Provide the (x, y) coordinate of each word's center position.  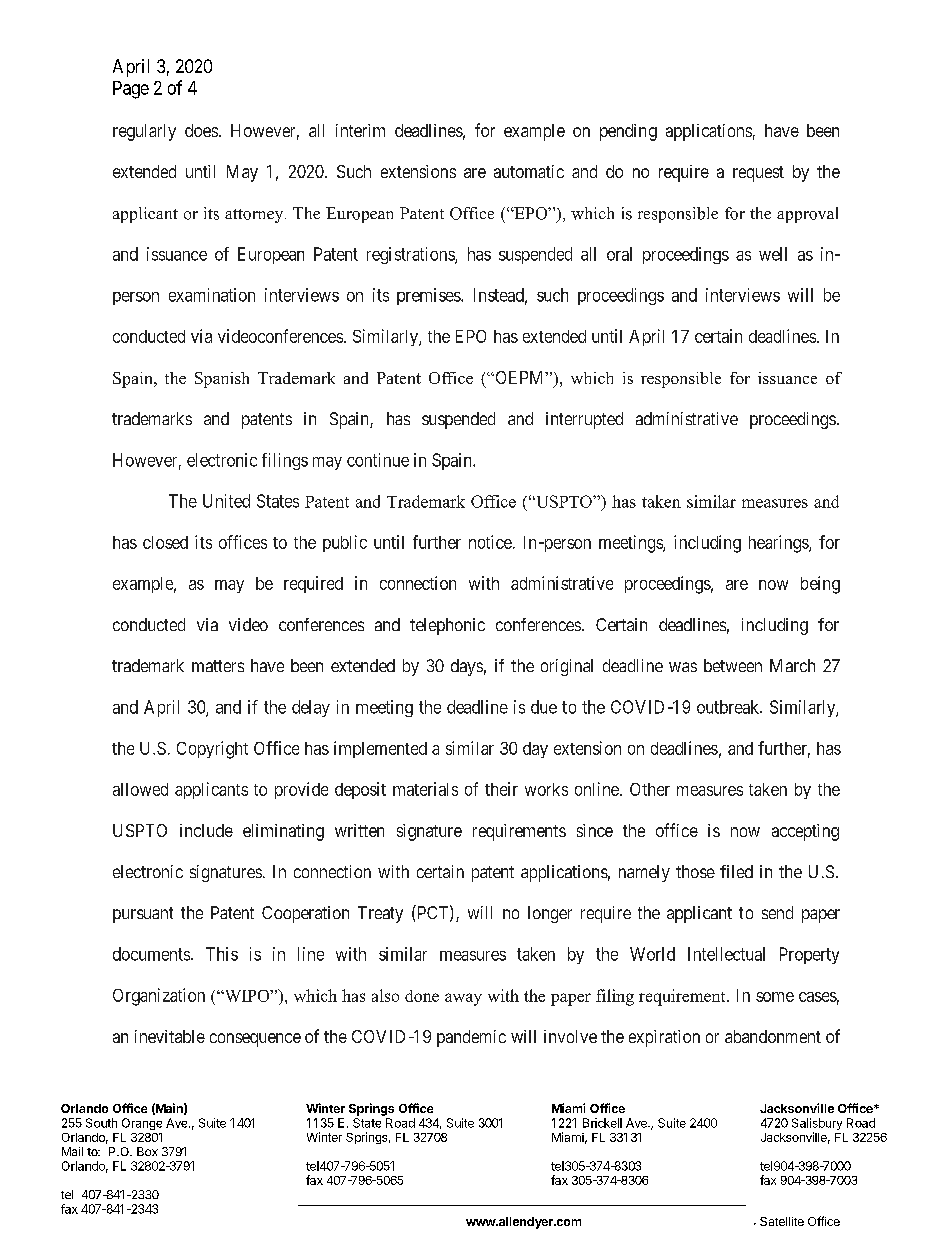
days (467, 667)
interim (360, 130)
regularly (144, 132)
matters (218, 666)
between (733, 665)
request (758, 174)
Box (147, 1151)
